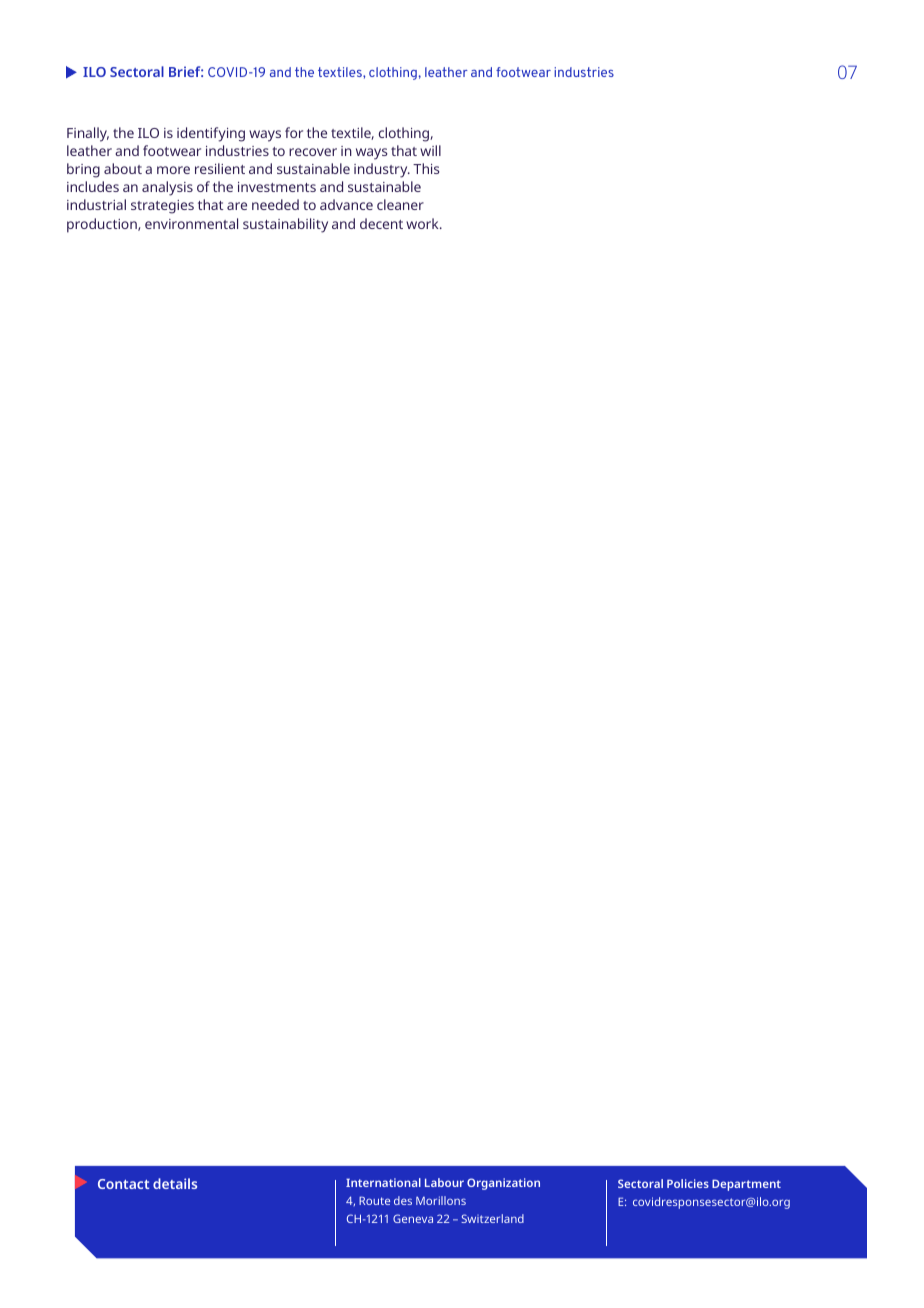 The height and width of the image is (1308, 924). I want to click on more, so click(173, 170).
